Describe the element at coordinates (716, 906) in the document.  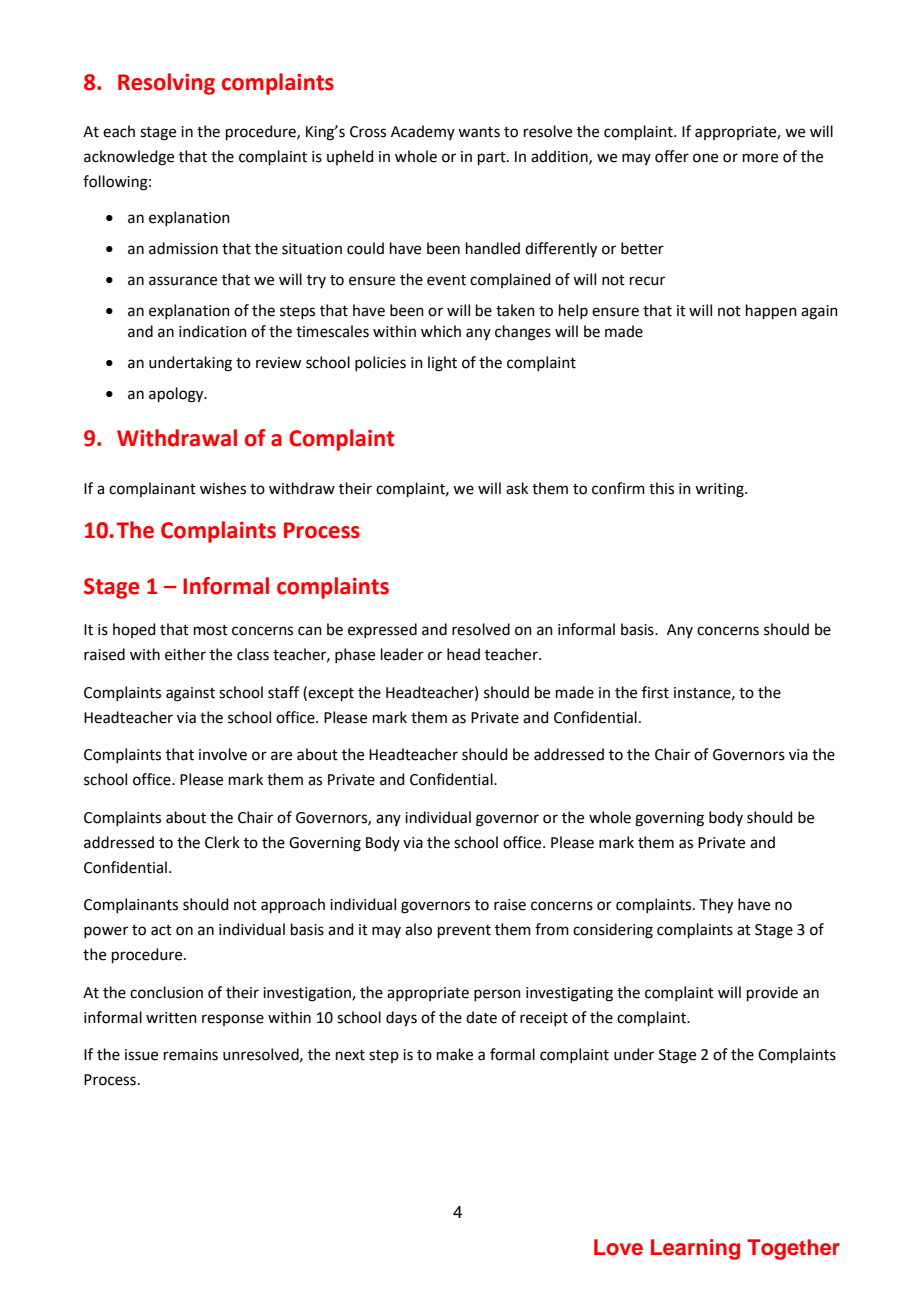
I see `They` at that location.
